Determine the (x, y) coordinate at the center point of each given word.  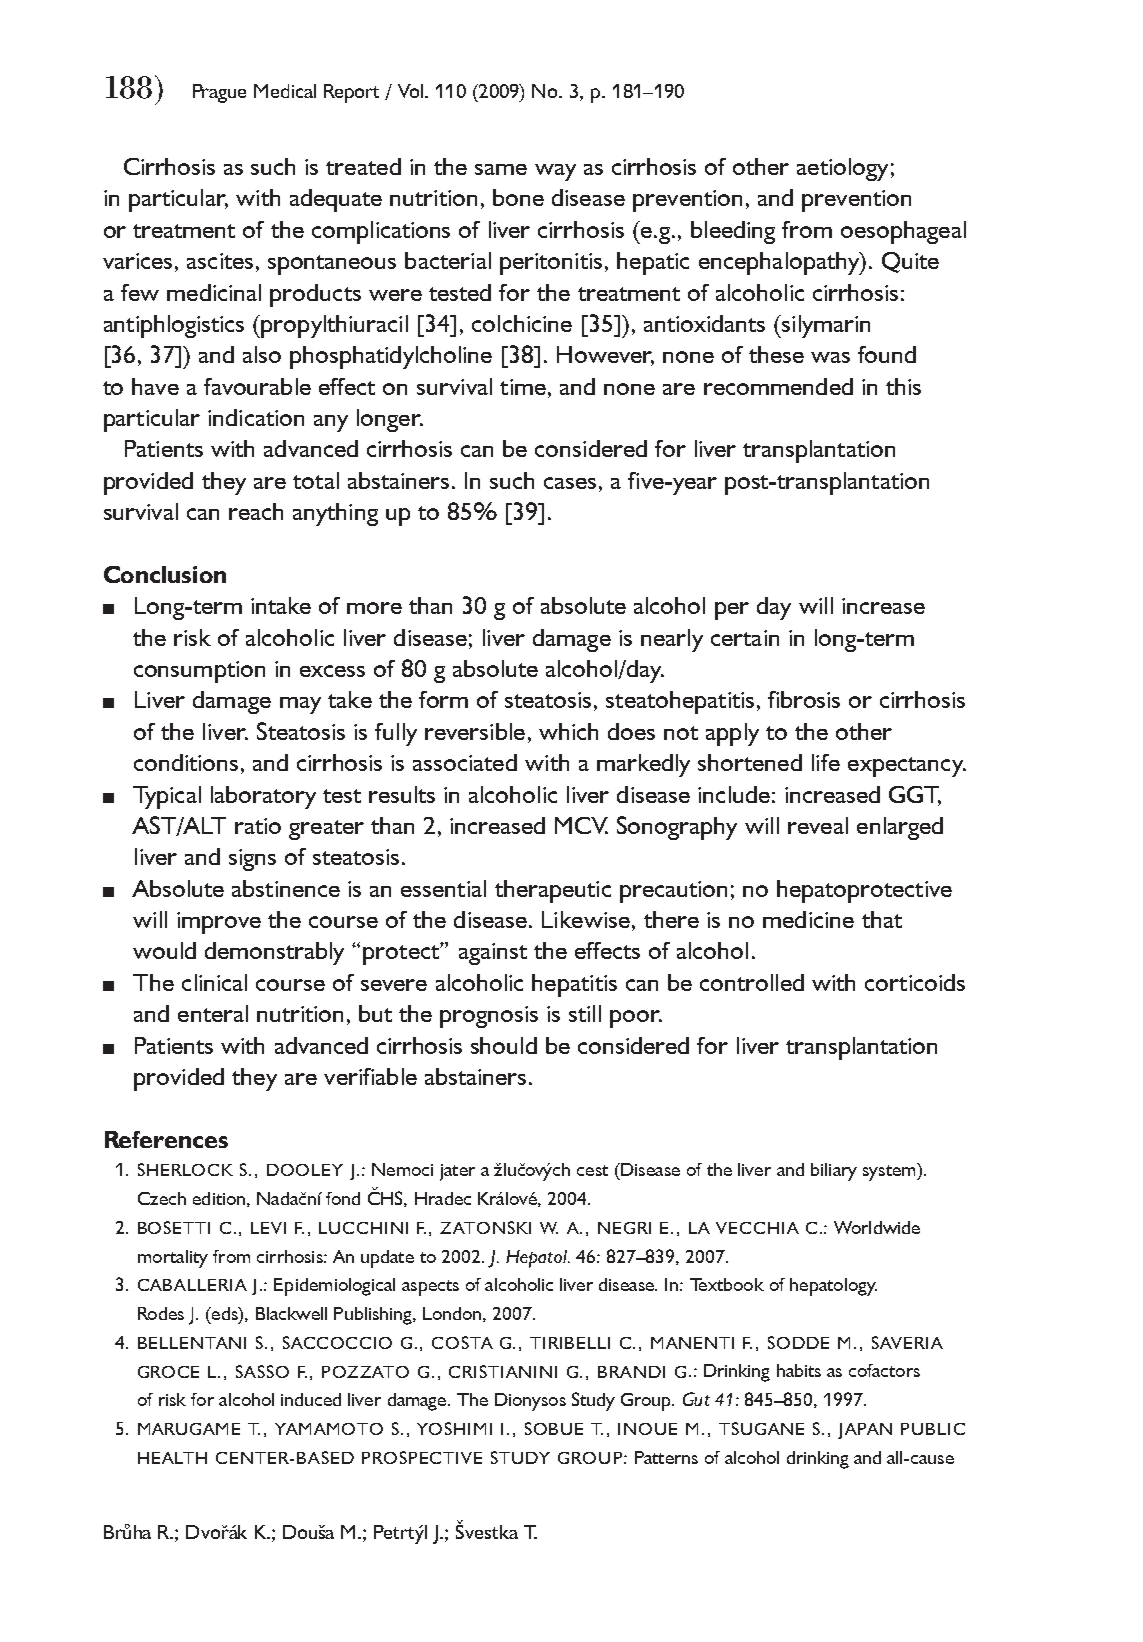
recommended (778, 386)
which (568, 731)
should (504, 1045)
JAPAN (865, 1431)
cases (570, 483)
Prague (219, 93)
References (166, 1139)
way (555, 172)
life (826, 762)
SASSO (262, 1371)
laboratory (263, 797)
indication (256, 417)
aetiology (842, 169)
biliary (834, 1172)
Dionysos (530, 1402)
